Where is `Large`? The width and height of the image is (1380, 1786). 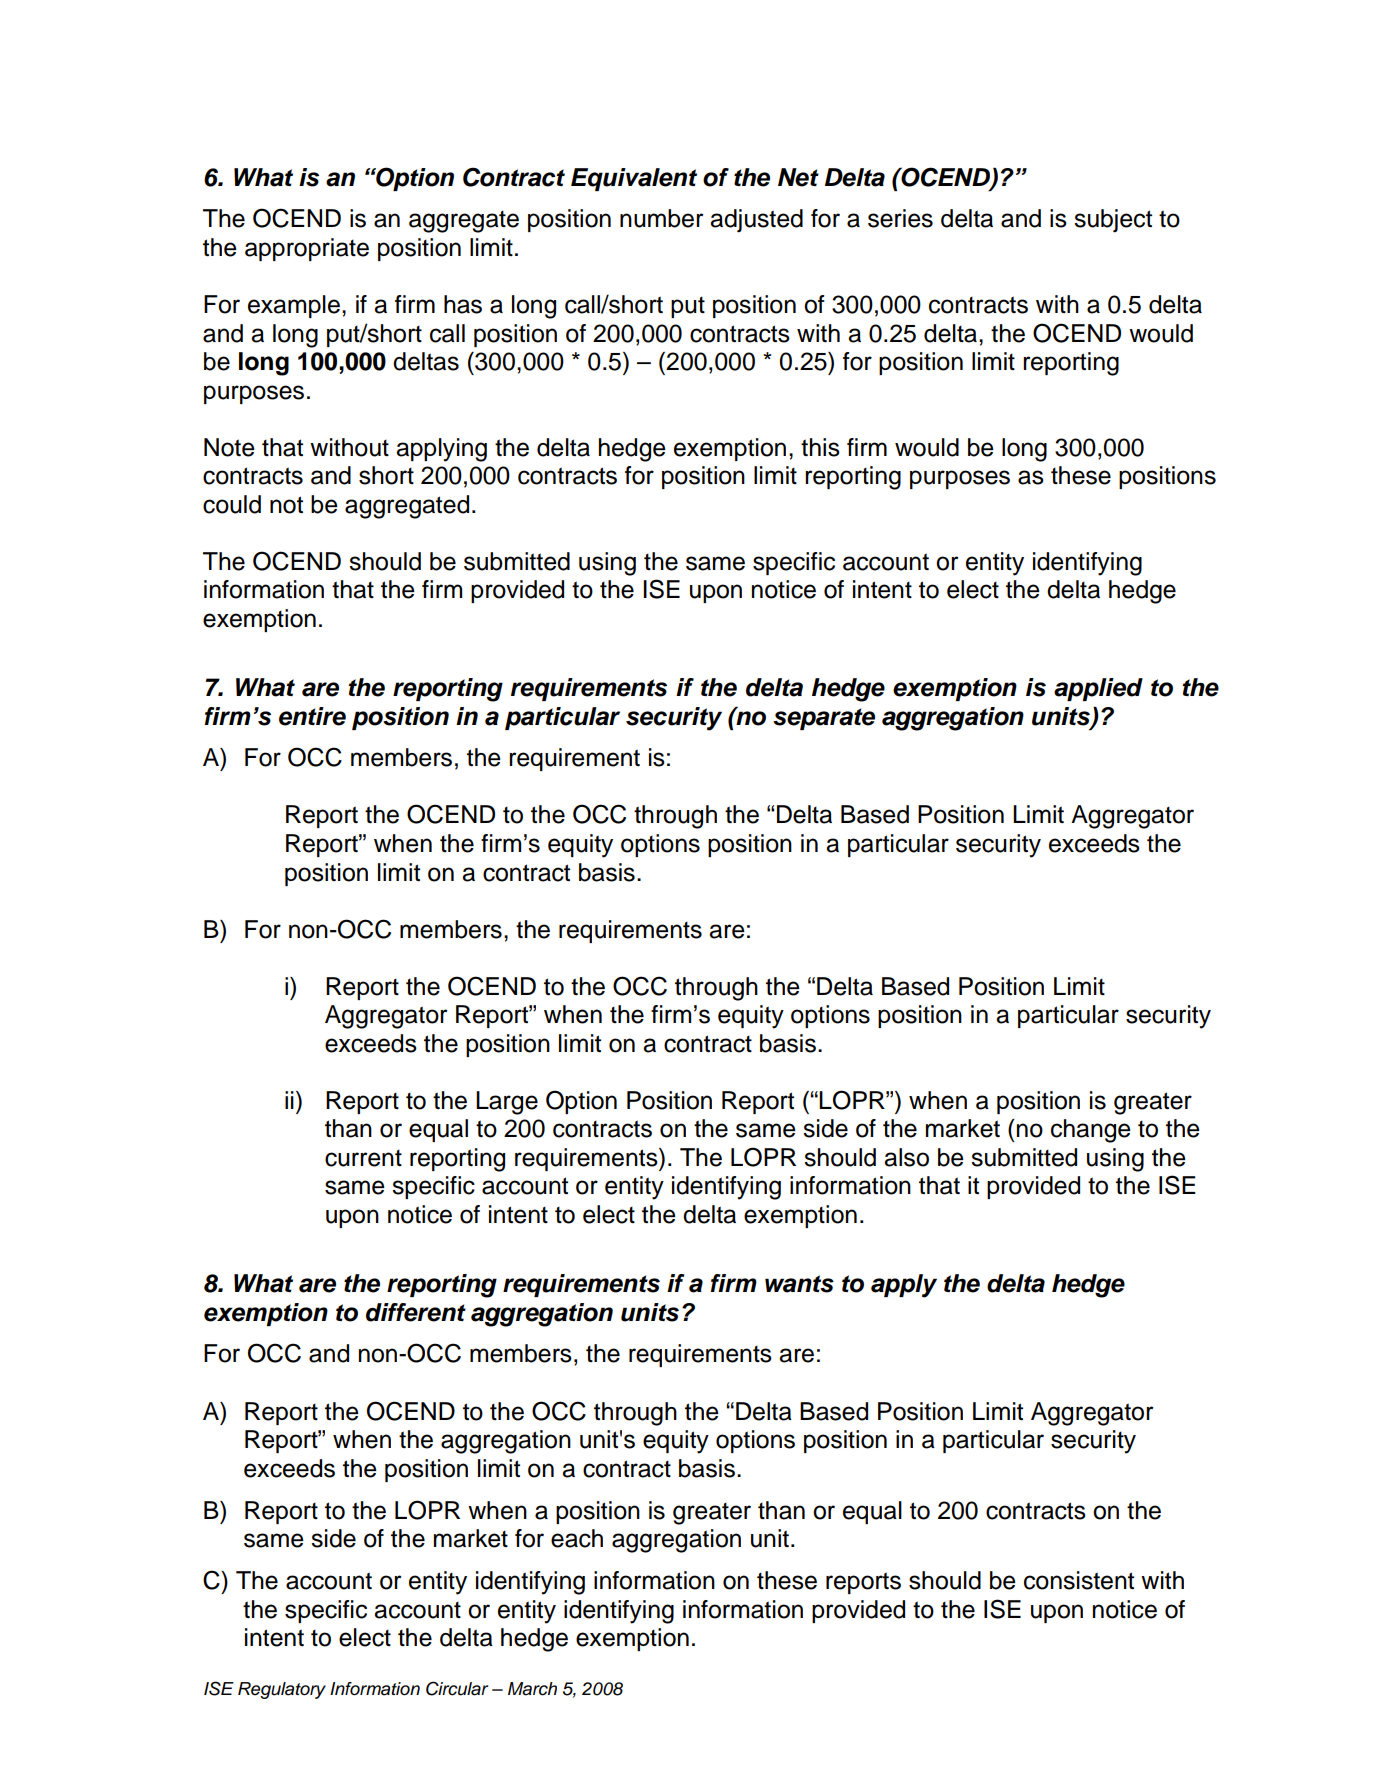
Large is located at coordinates (507, 1103).
